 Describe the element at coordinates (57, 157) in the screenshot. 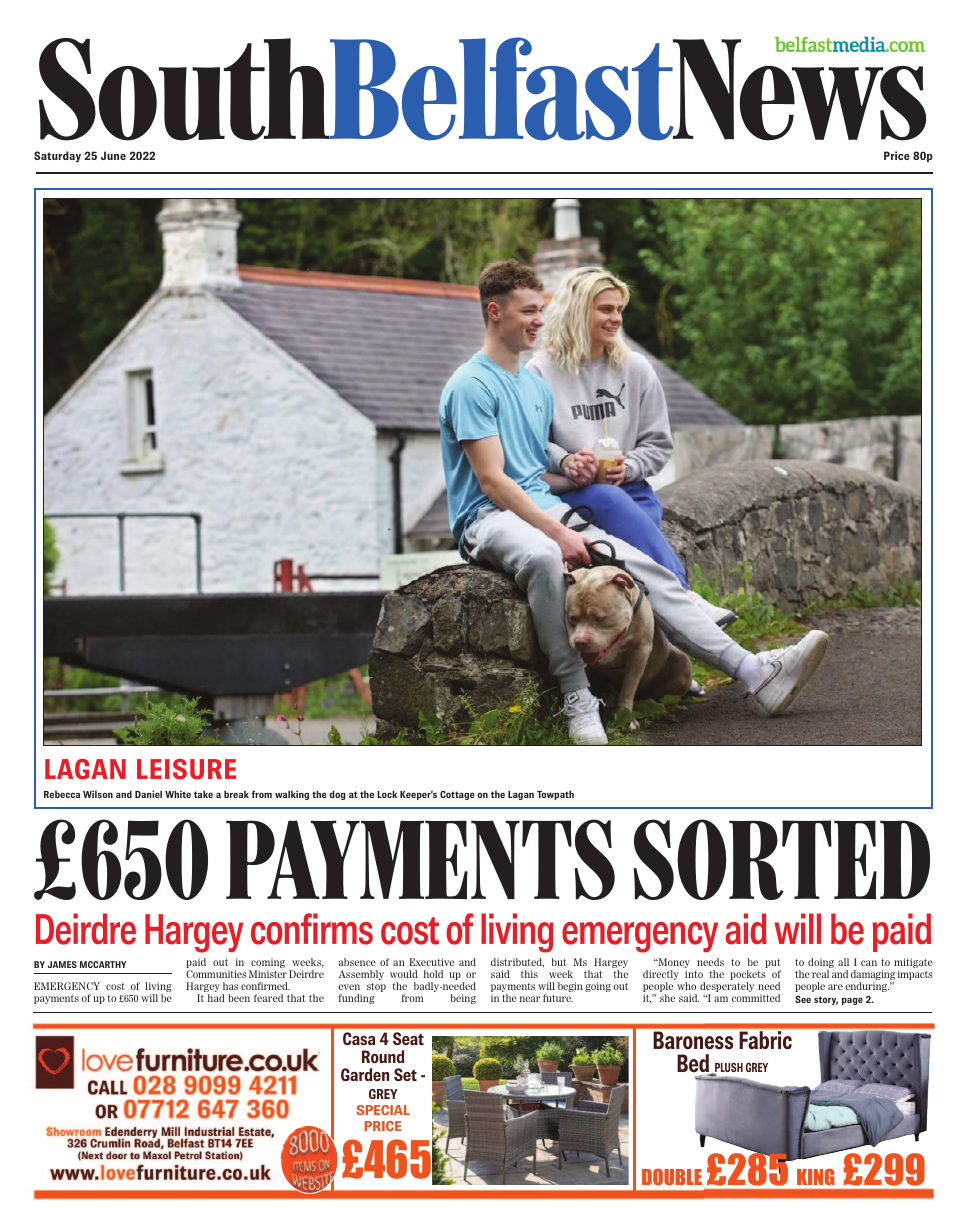

I see `Saturday` at that location.
